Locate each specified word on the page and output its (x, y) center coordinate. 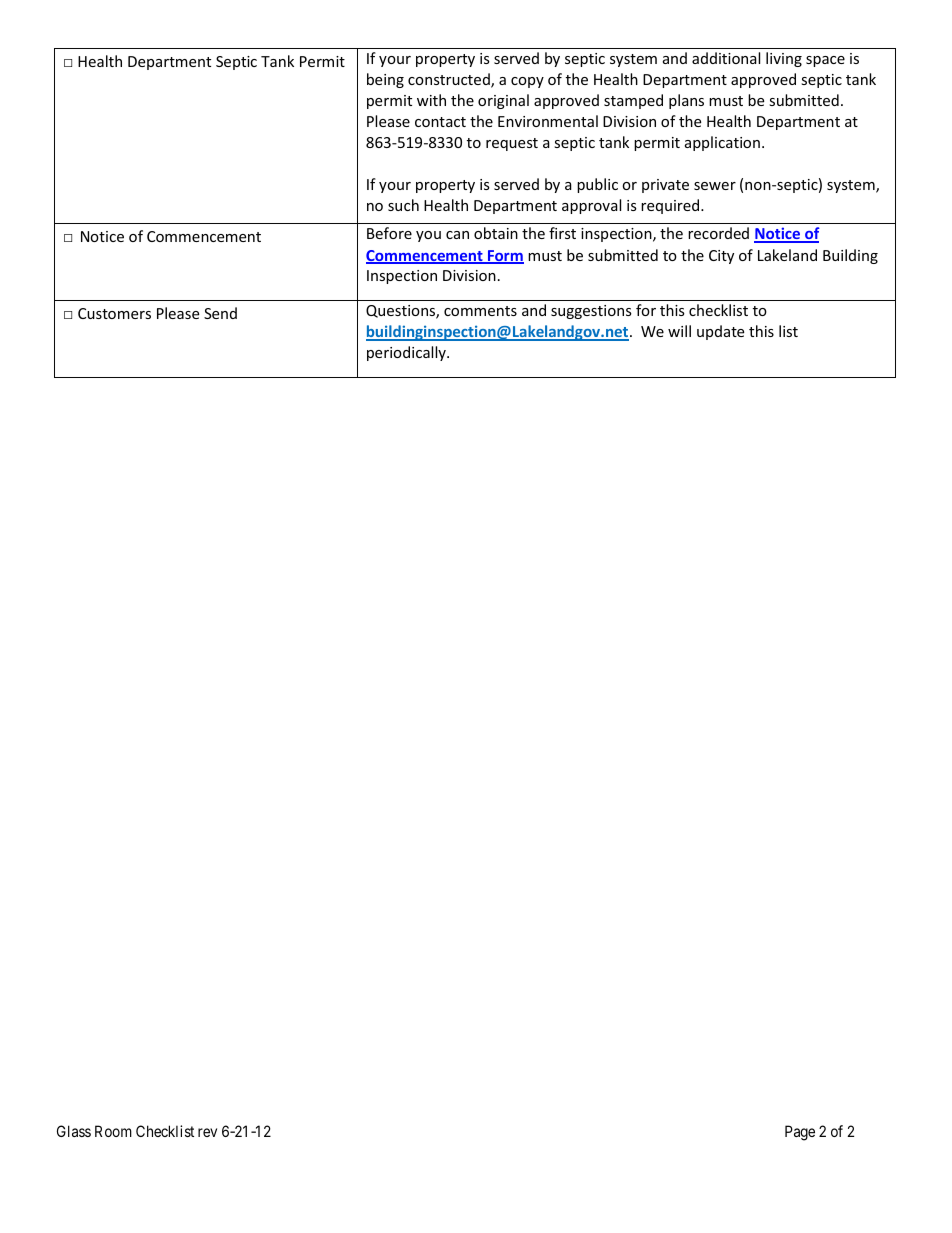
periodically (407, 353)
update (720, 332)
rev (207, 1132)
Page (800, 1133)
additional (726, 58)
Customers (114, 313)
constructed (450, 80)
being (385, 80)
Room (113, 1131)
